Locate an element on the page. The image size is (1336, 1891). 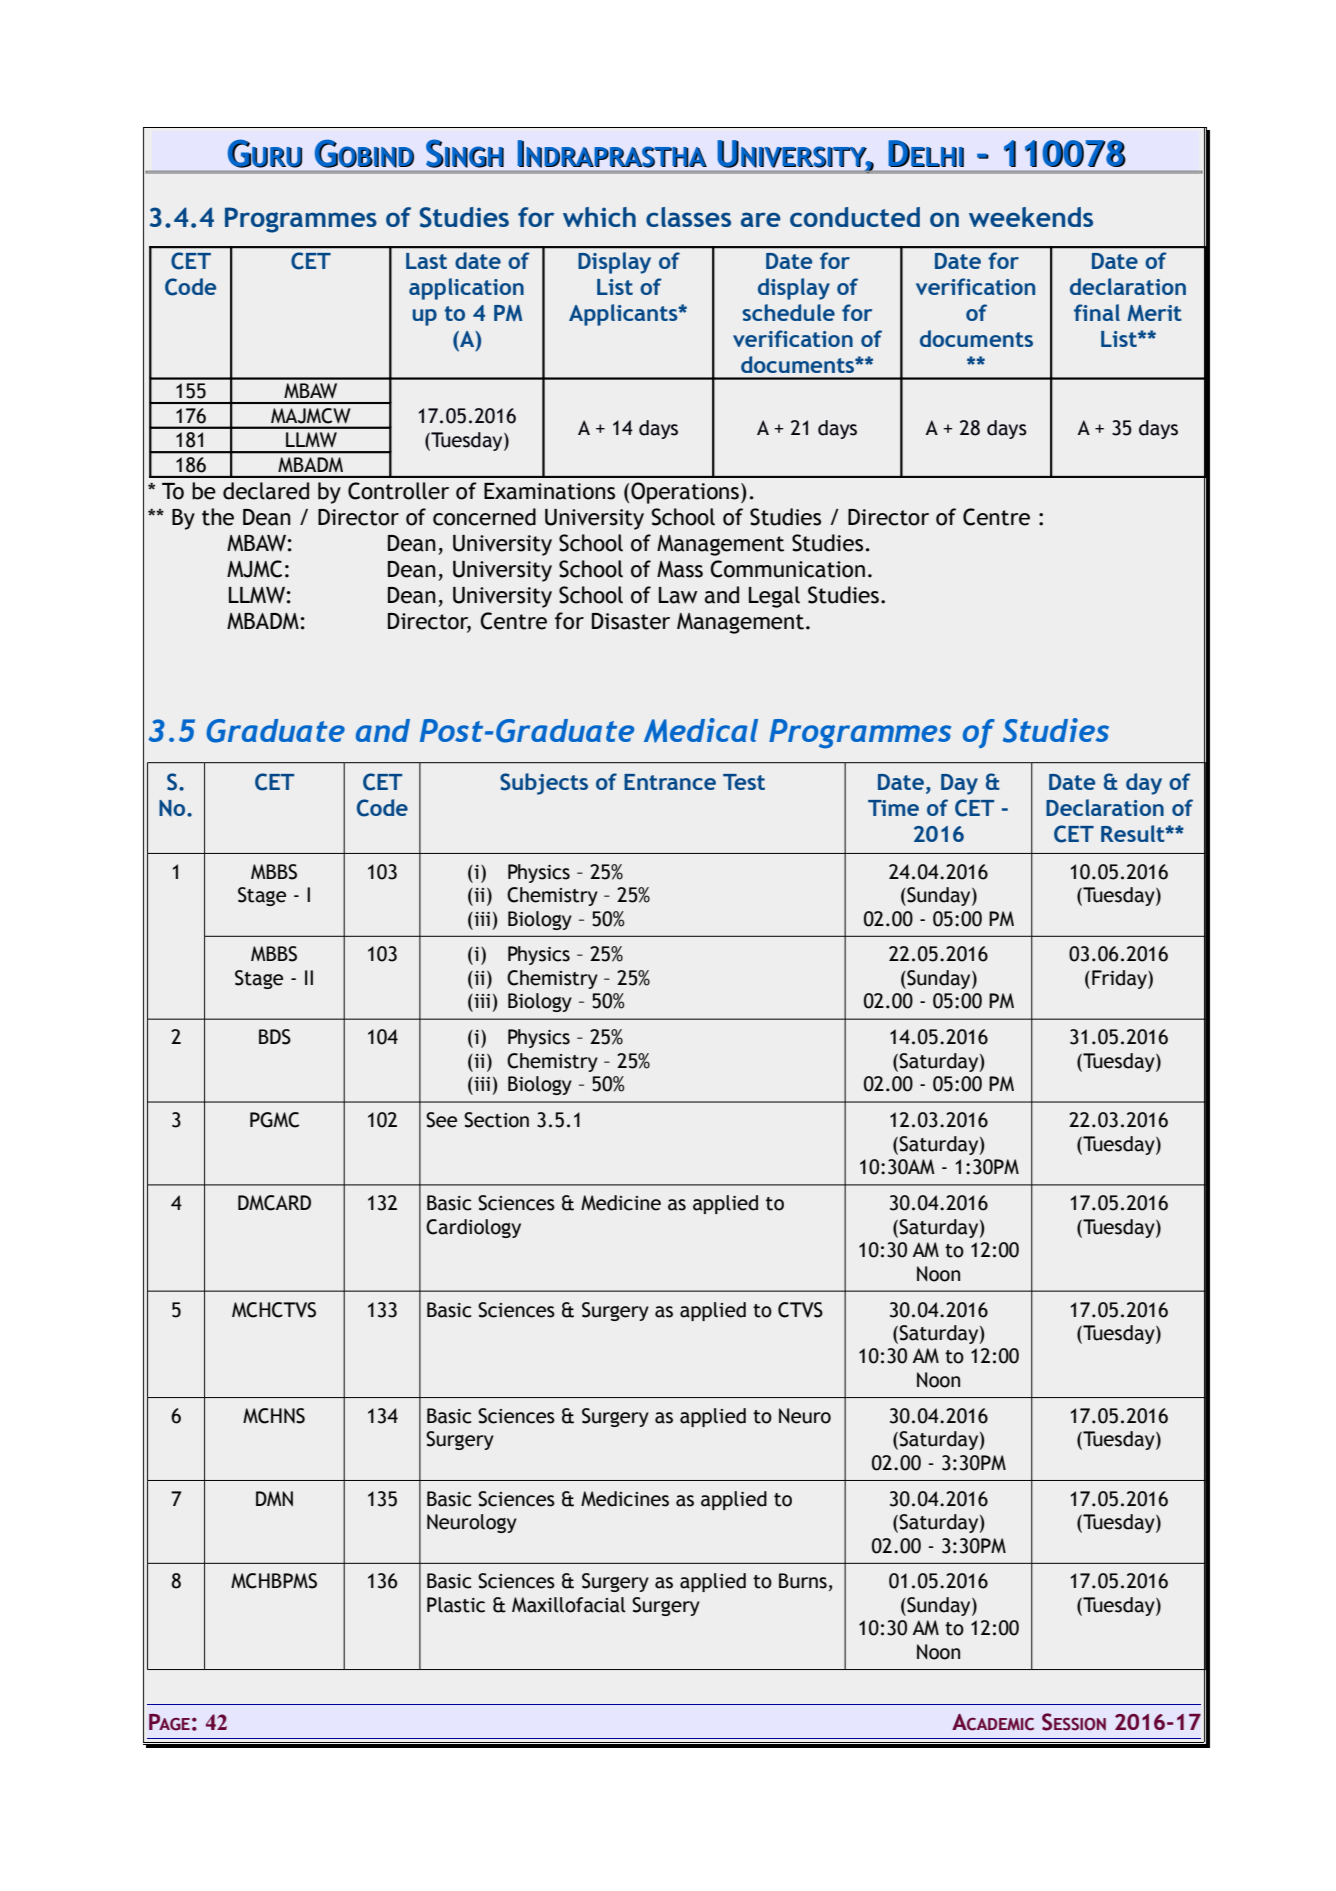
weekends is located at coordinates (1031, 217).
